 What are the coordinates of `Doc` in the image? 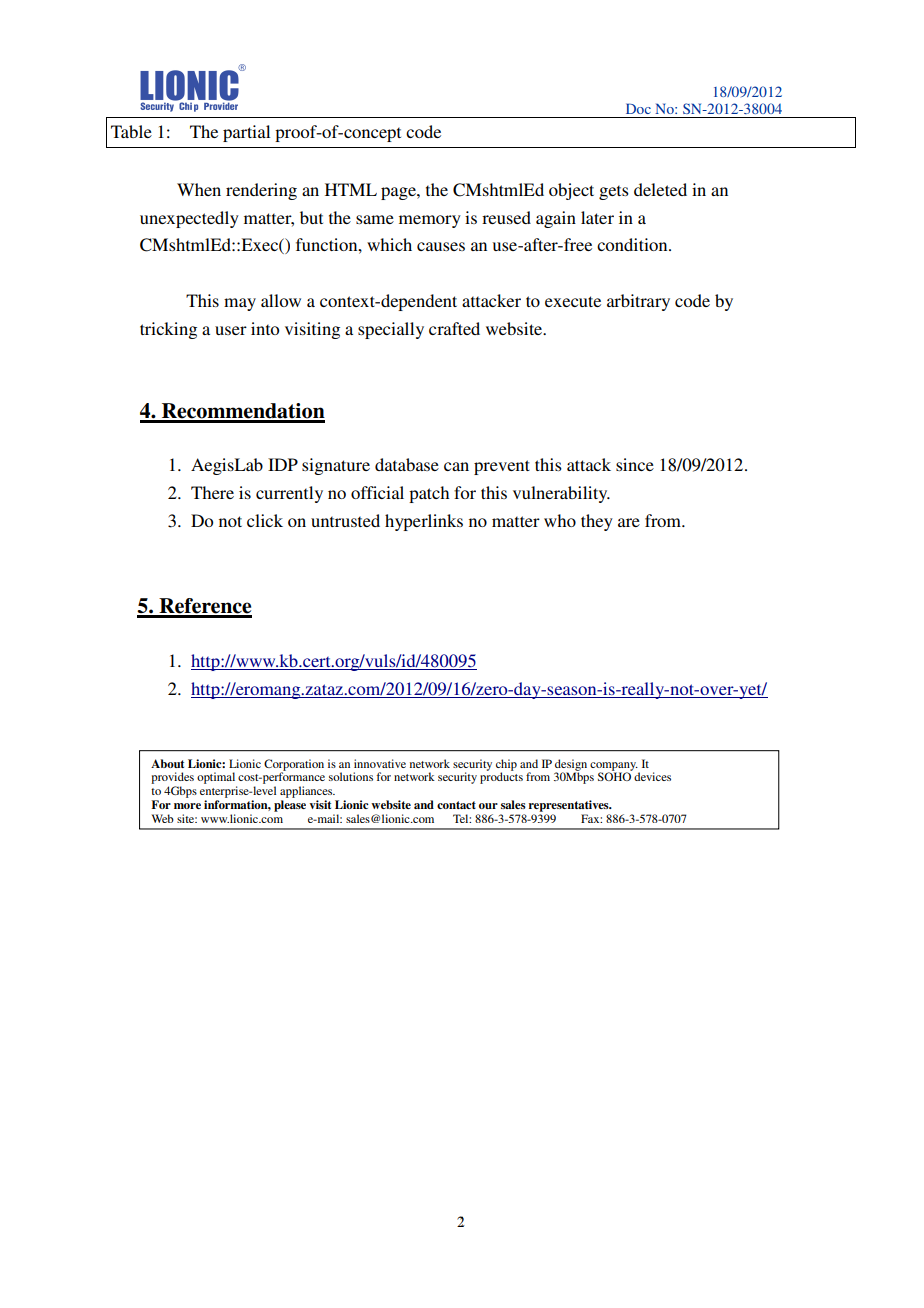 It's located at (638, 108).
